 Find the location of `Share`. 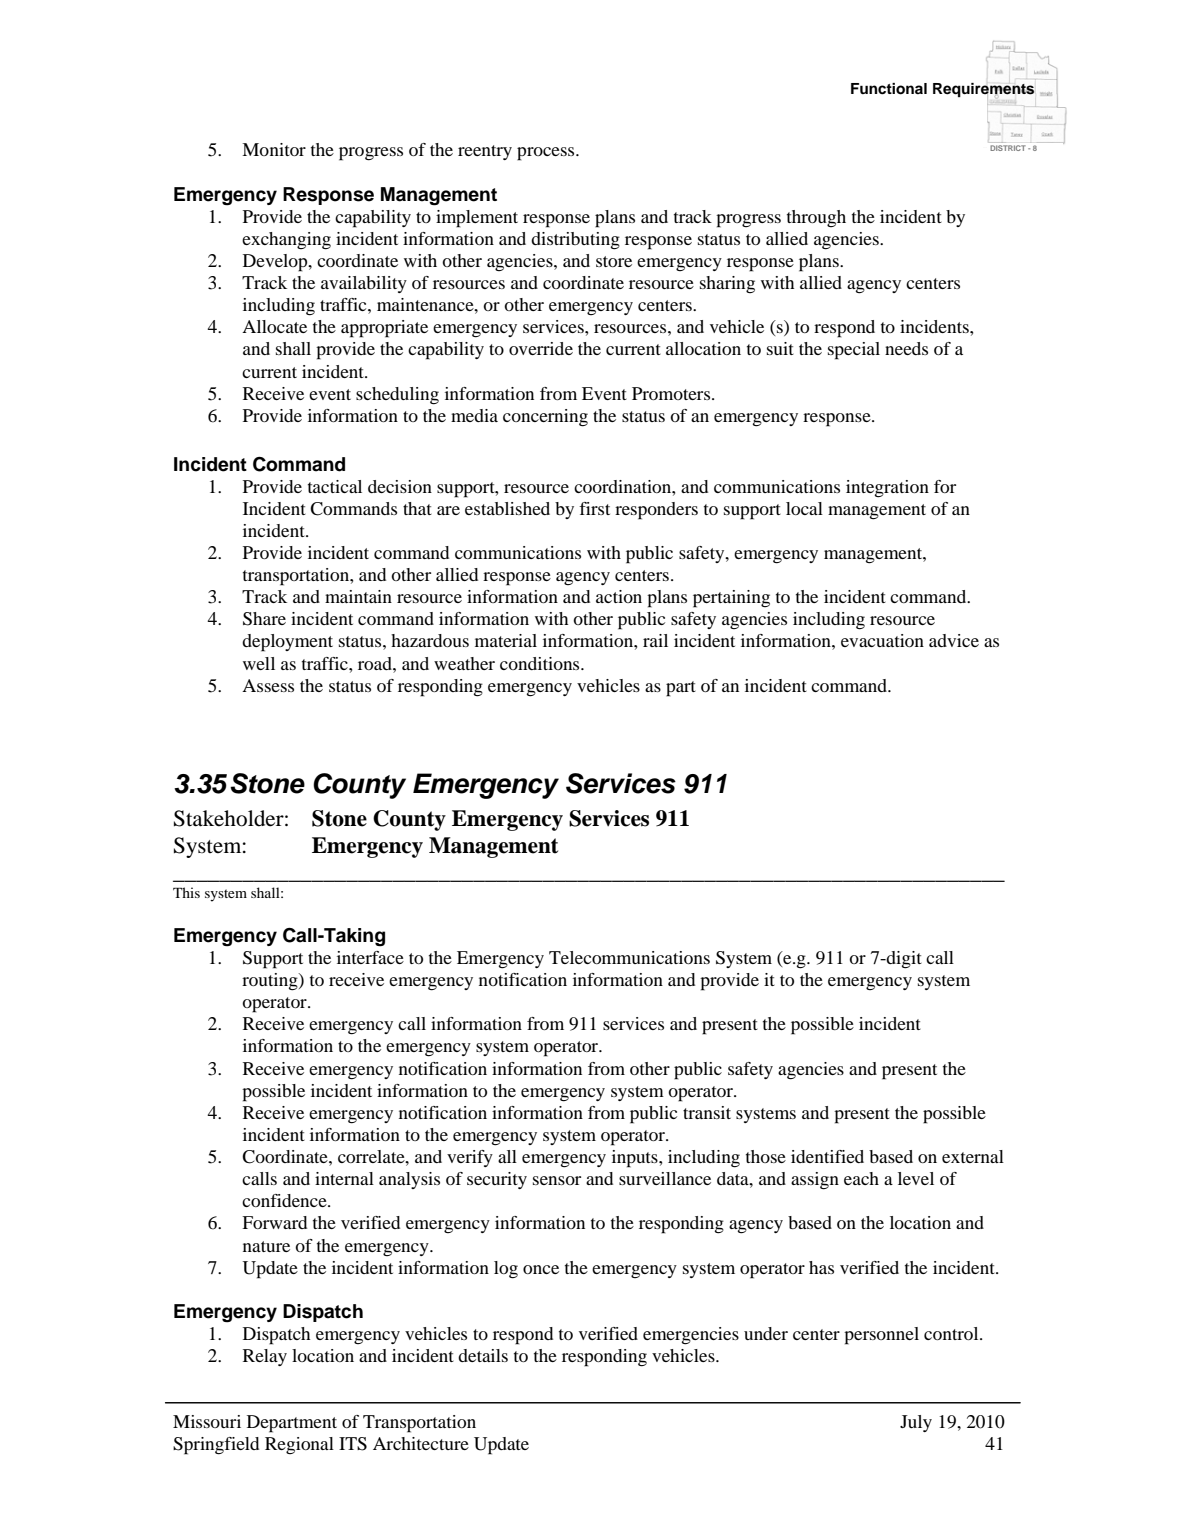

Share is located at coordinates (264, 619).
